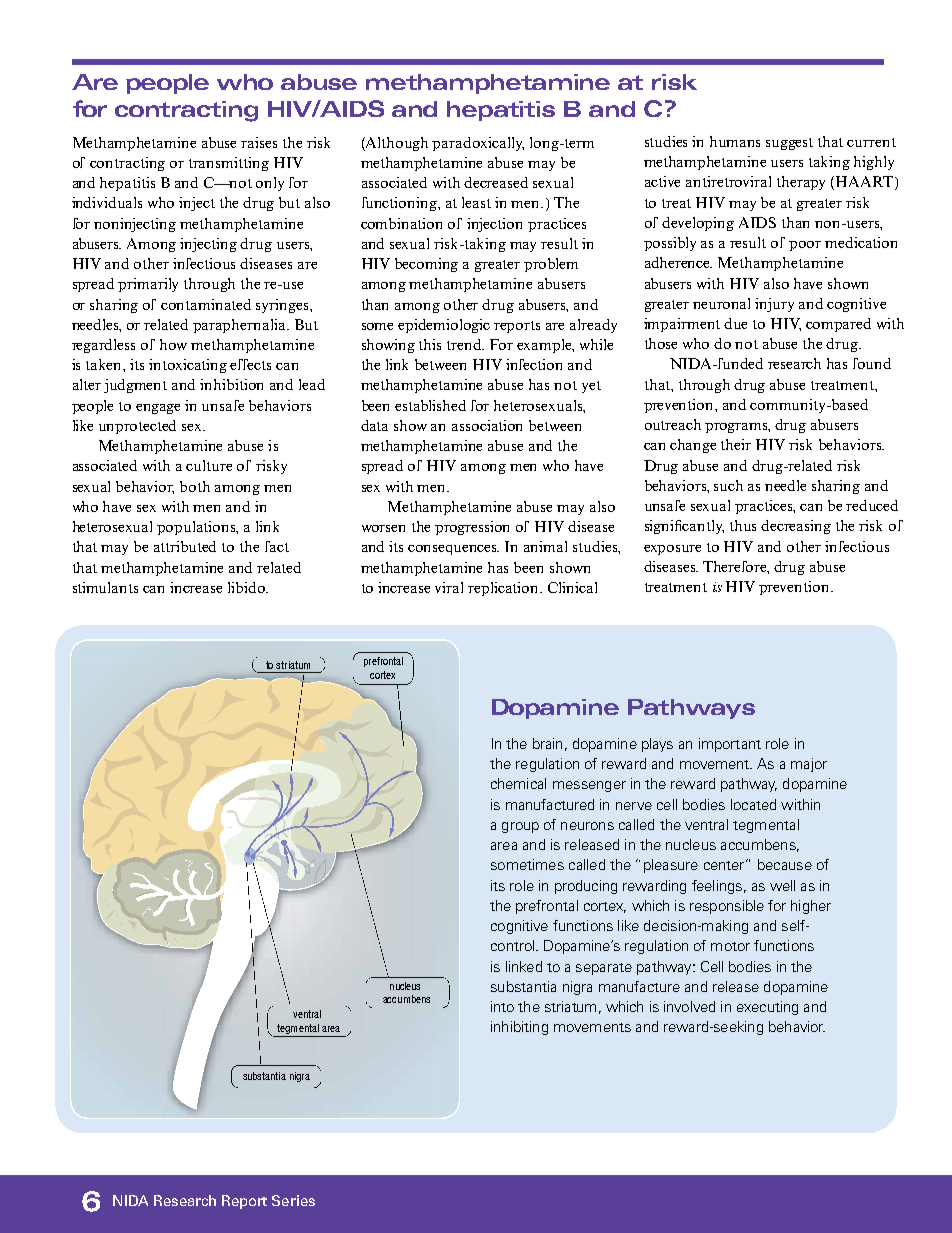  I want to click on group, so click(520, 827).
